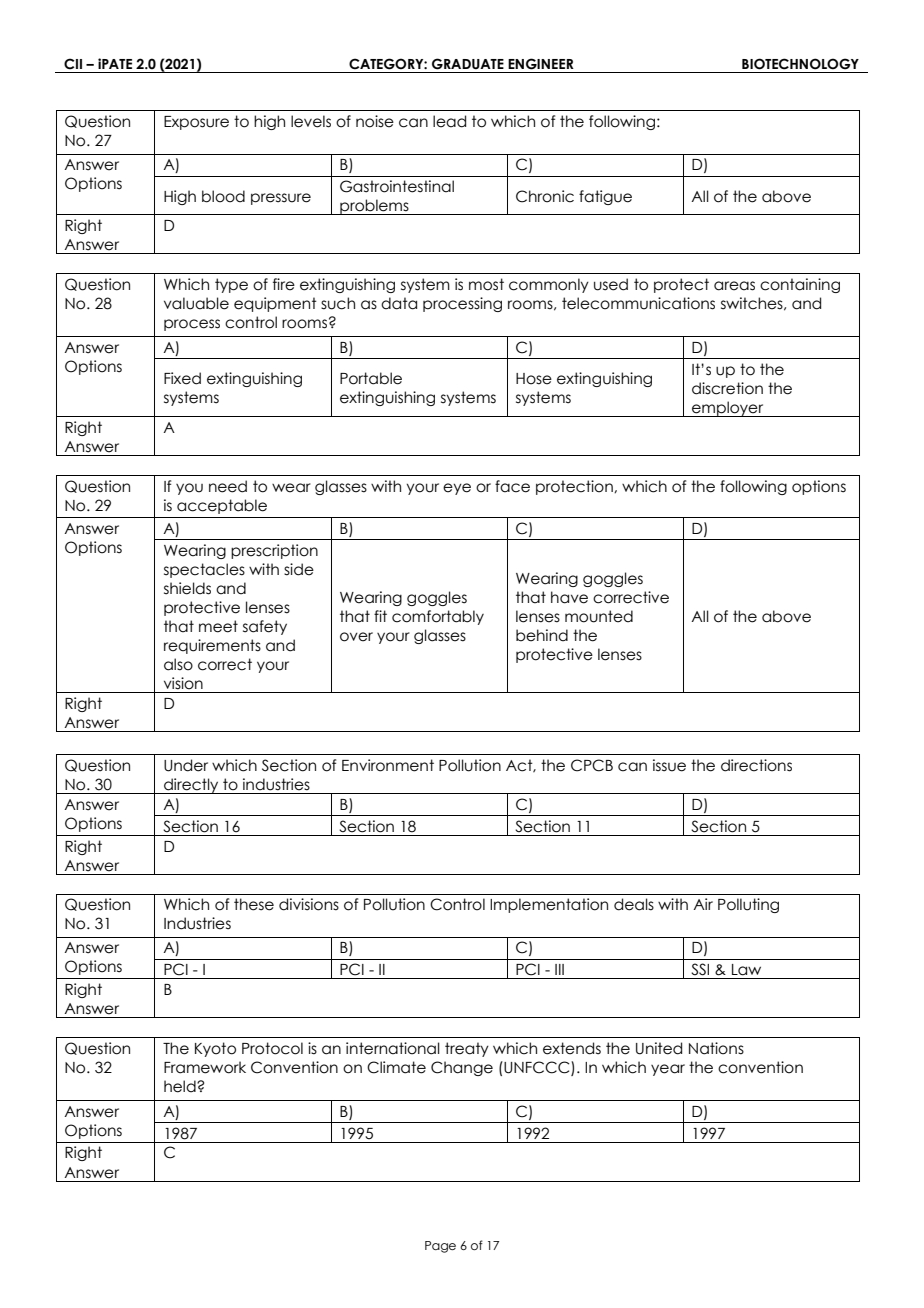  Describe the element at coordinates (449, 121) in the page. I see `lead` at that location.
